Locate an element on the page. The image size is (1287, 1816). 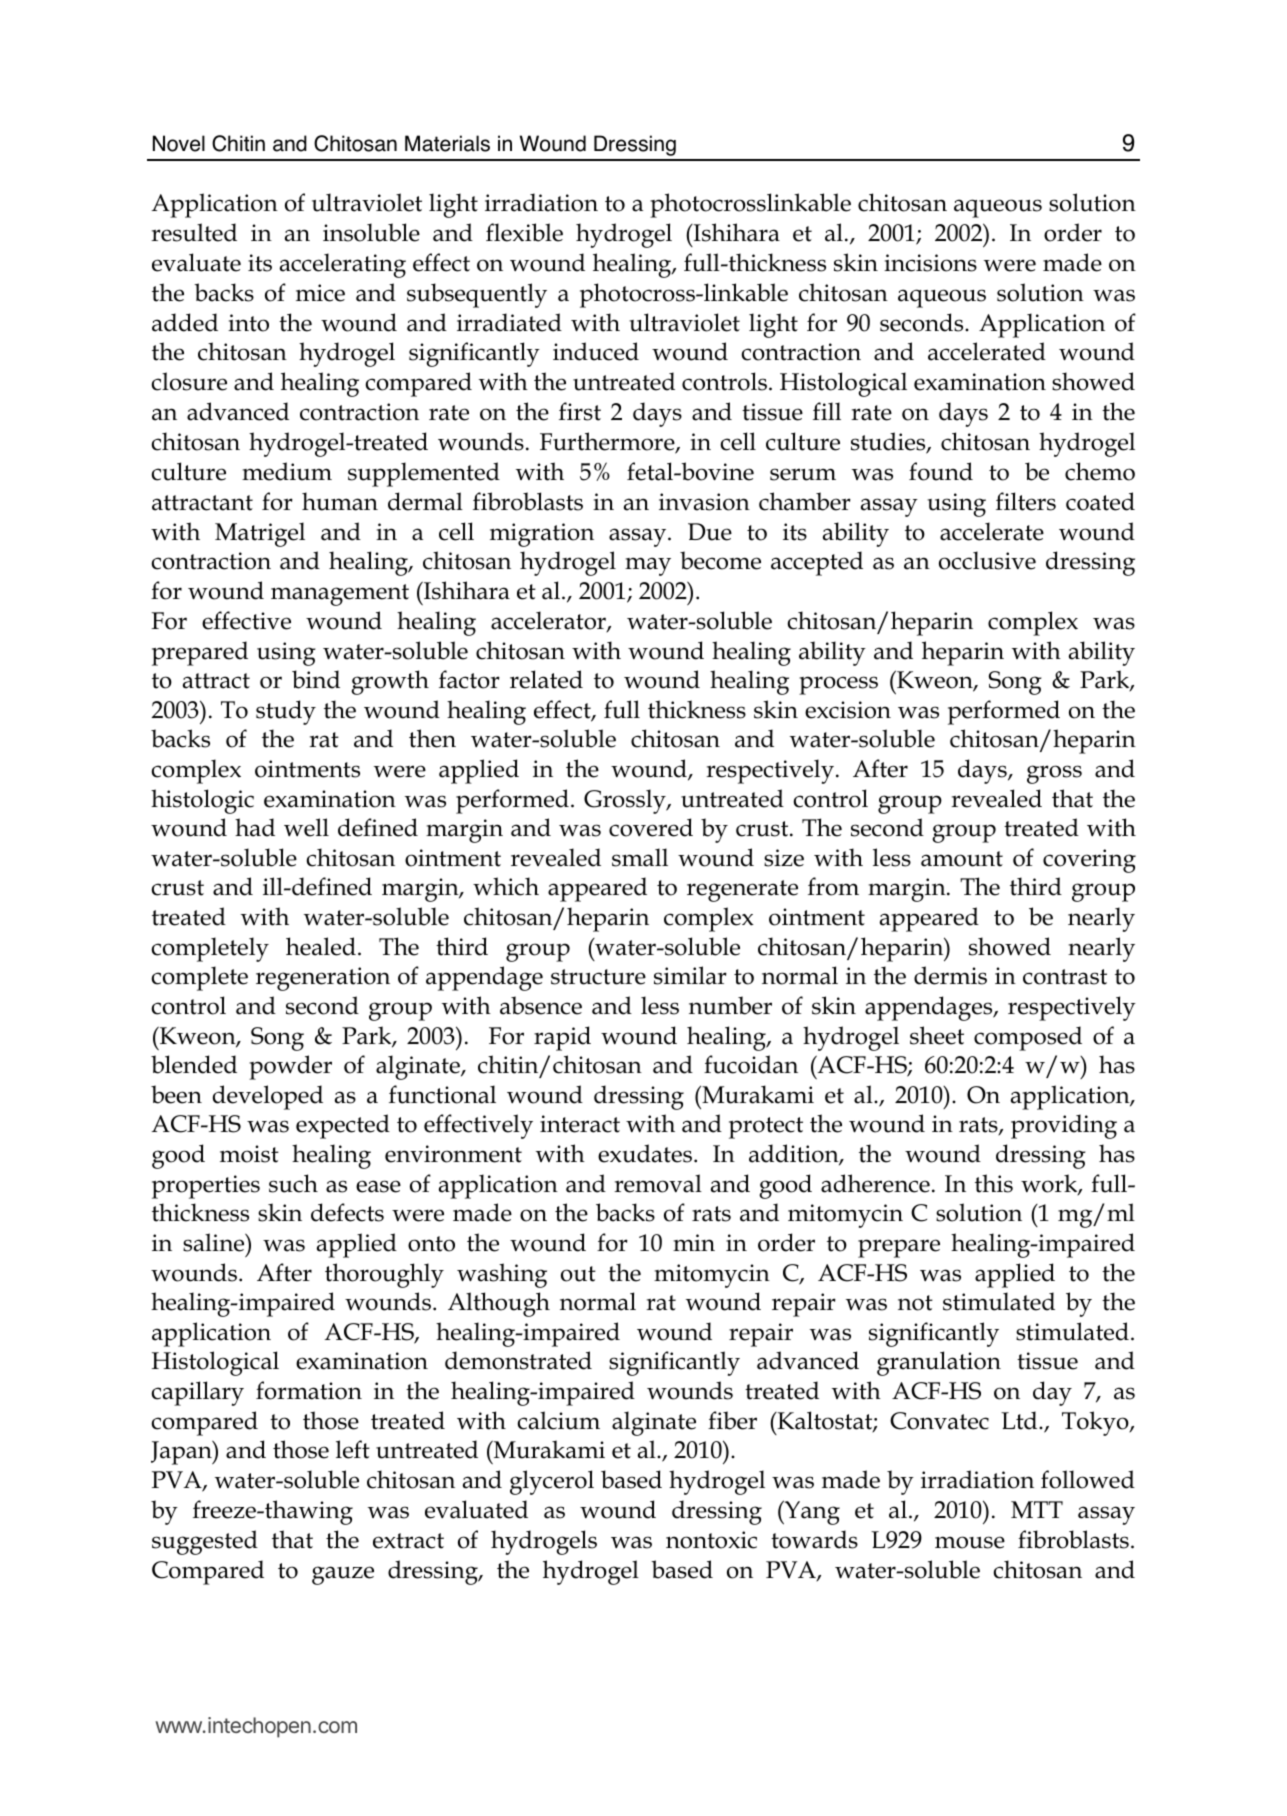
small is located at coordinates (640, 857).
